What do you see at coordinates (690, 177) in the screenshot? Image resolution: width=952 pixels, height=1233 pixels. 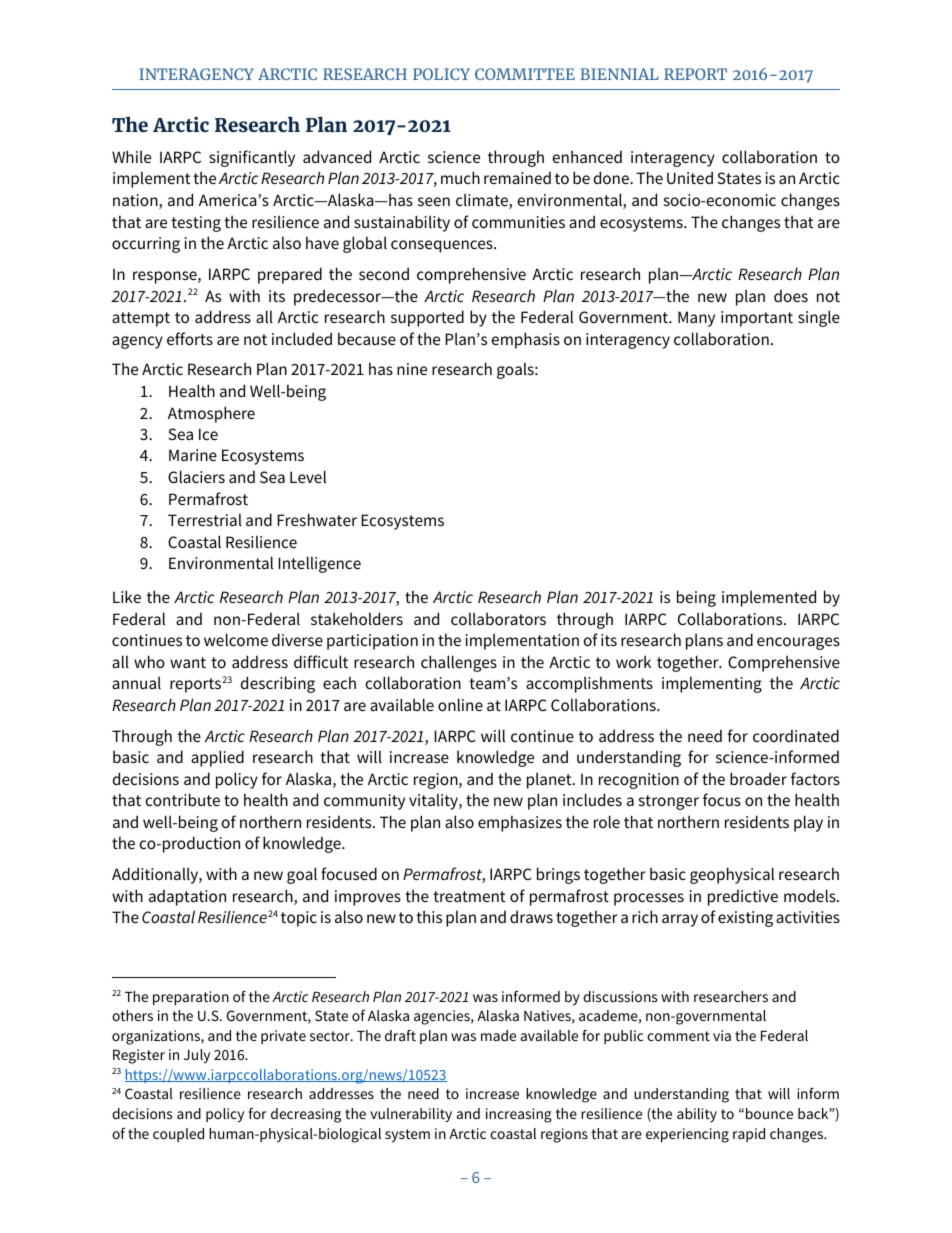 I see `United` at bounding box center [690, 177].
